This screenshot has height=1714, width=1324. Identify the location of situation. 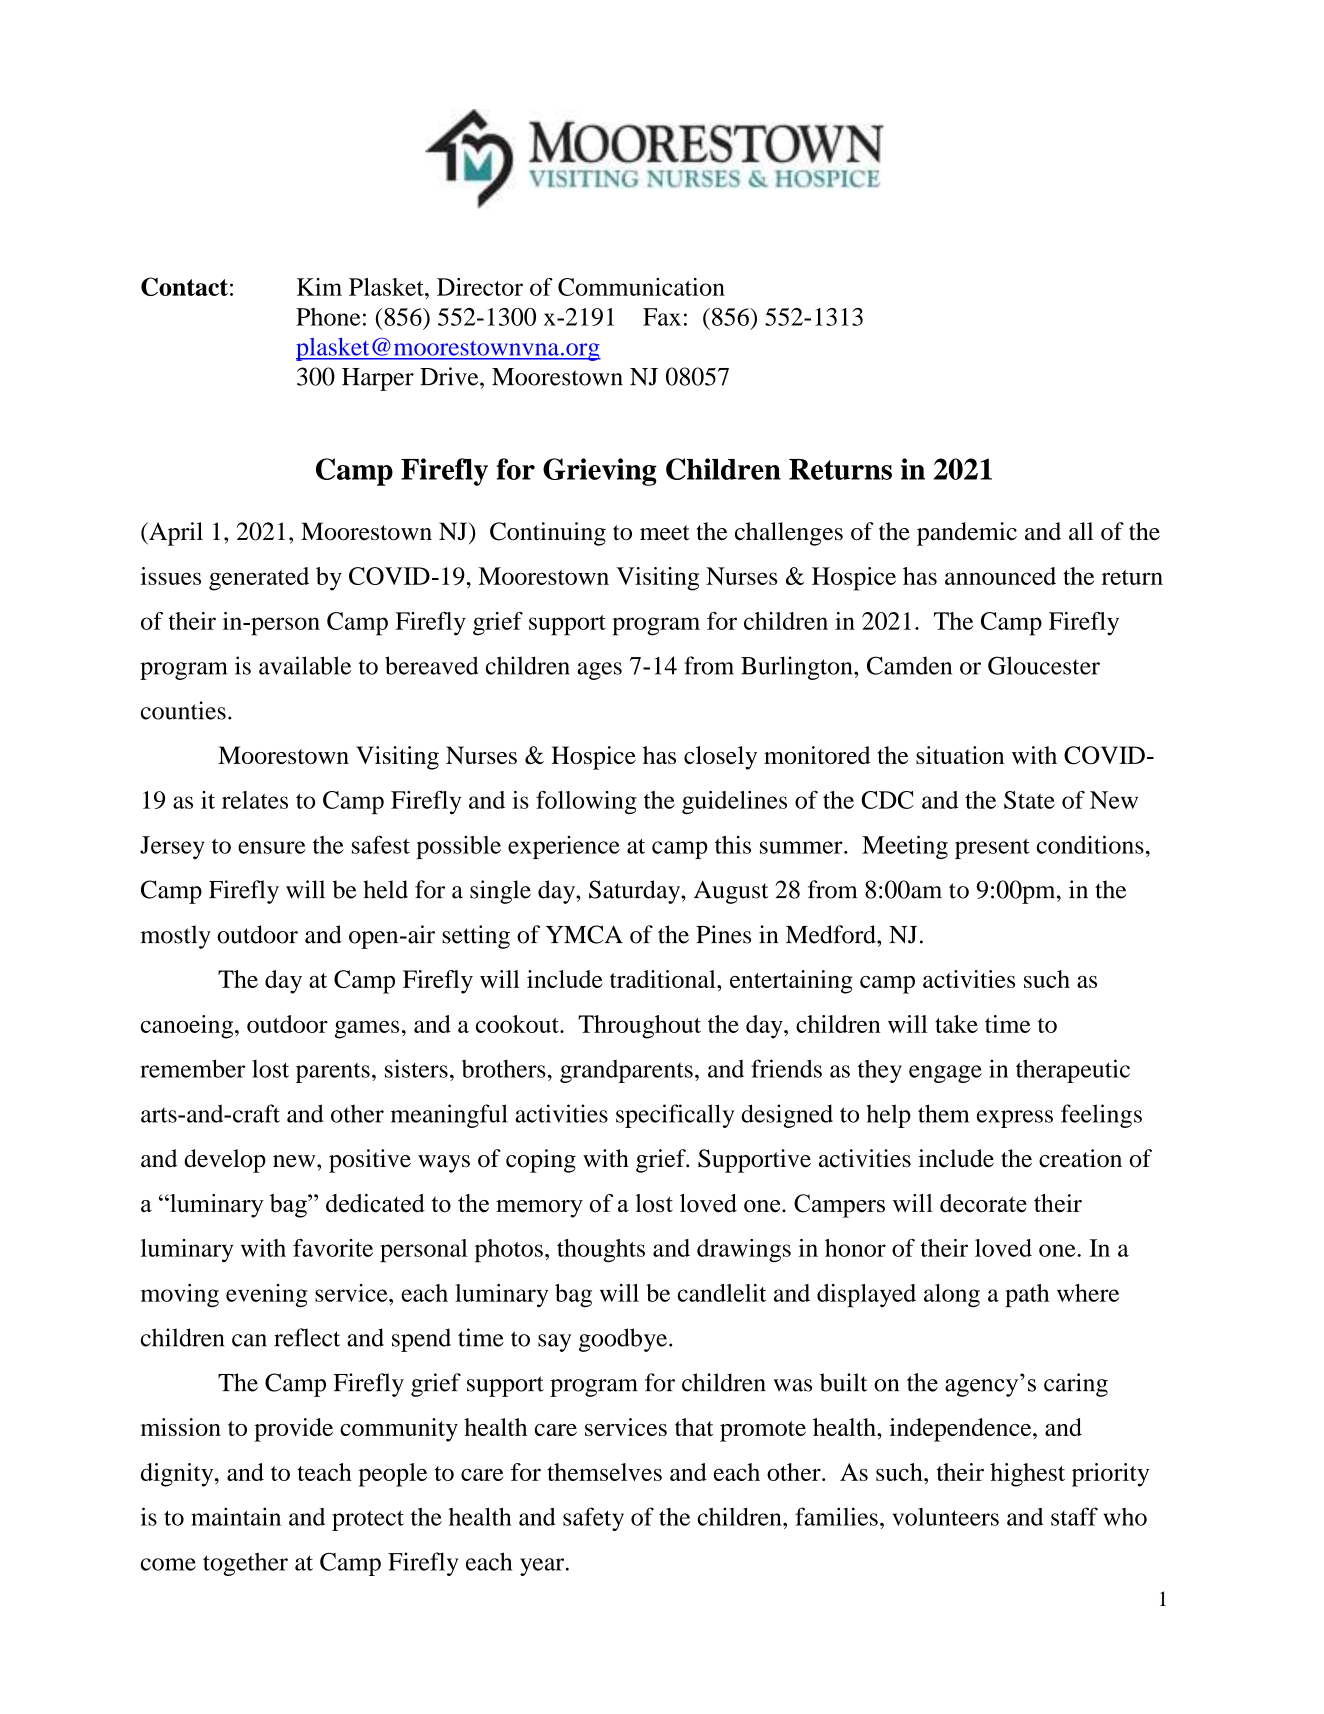
(960, 755).
